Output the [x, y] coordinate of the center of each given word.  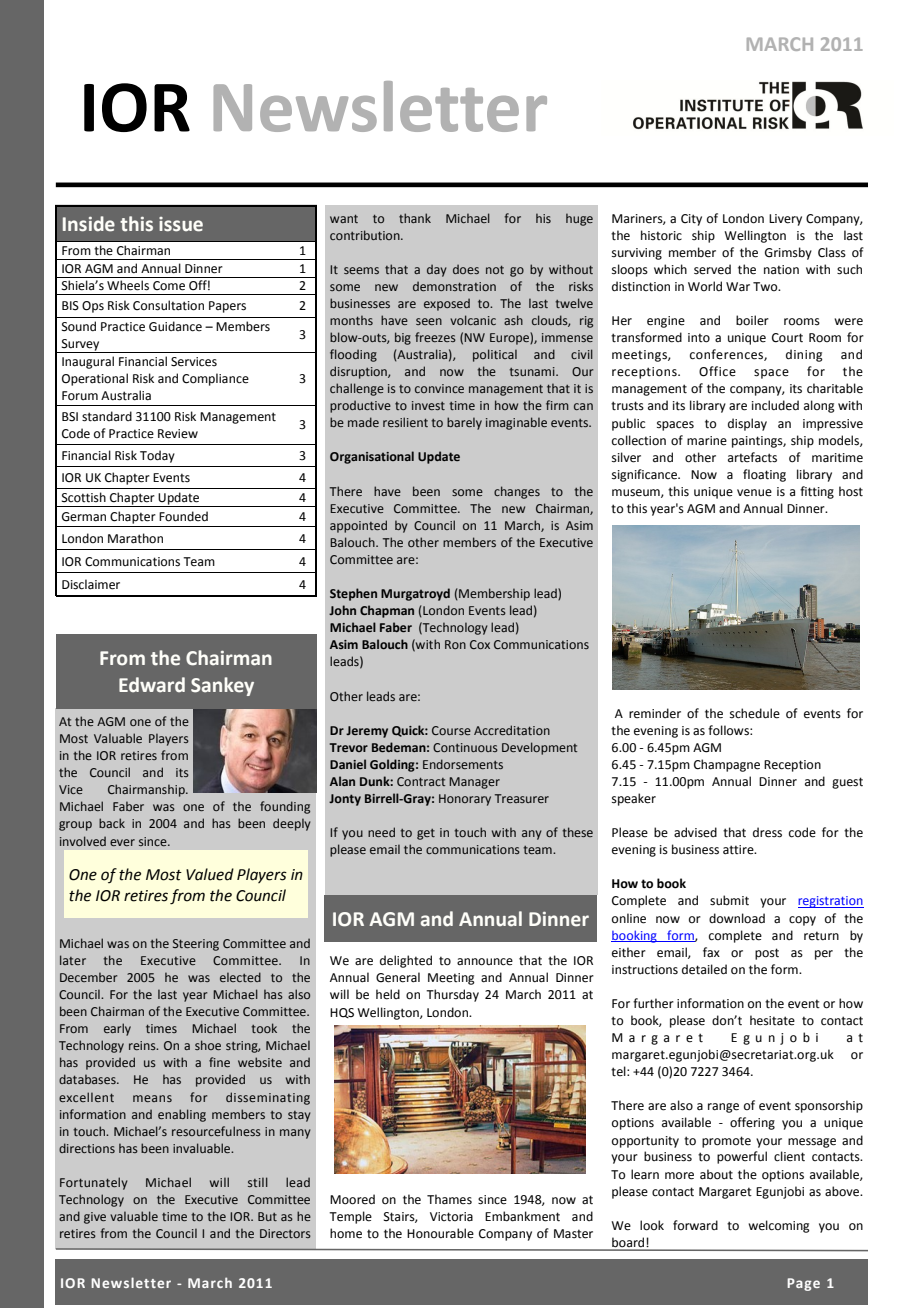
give [95, 1218]
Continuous [465, 747]
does [466, 269]
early [117, 1029]
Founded [183, 516]
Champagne [727, 765]
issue [181, 224]
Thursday [452, 995]
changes [517, 492]
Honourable [440, 1233]
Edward [152, 685]
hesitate [772, 1020]
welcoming [779, 1226]
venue [754, 493]
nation [781, 270]
